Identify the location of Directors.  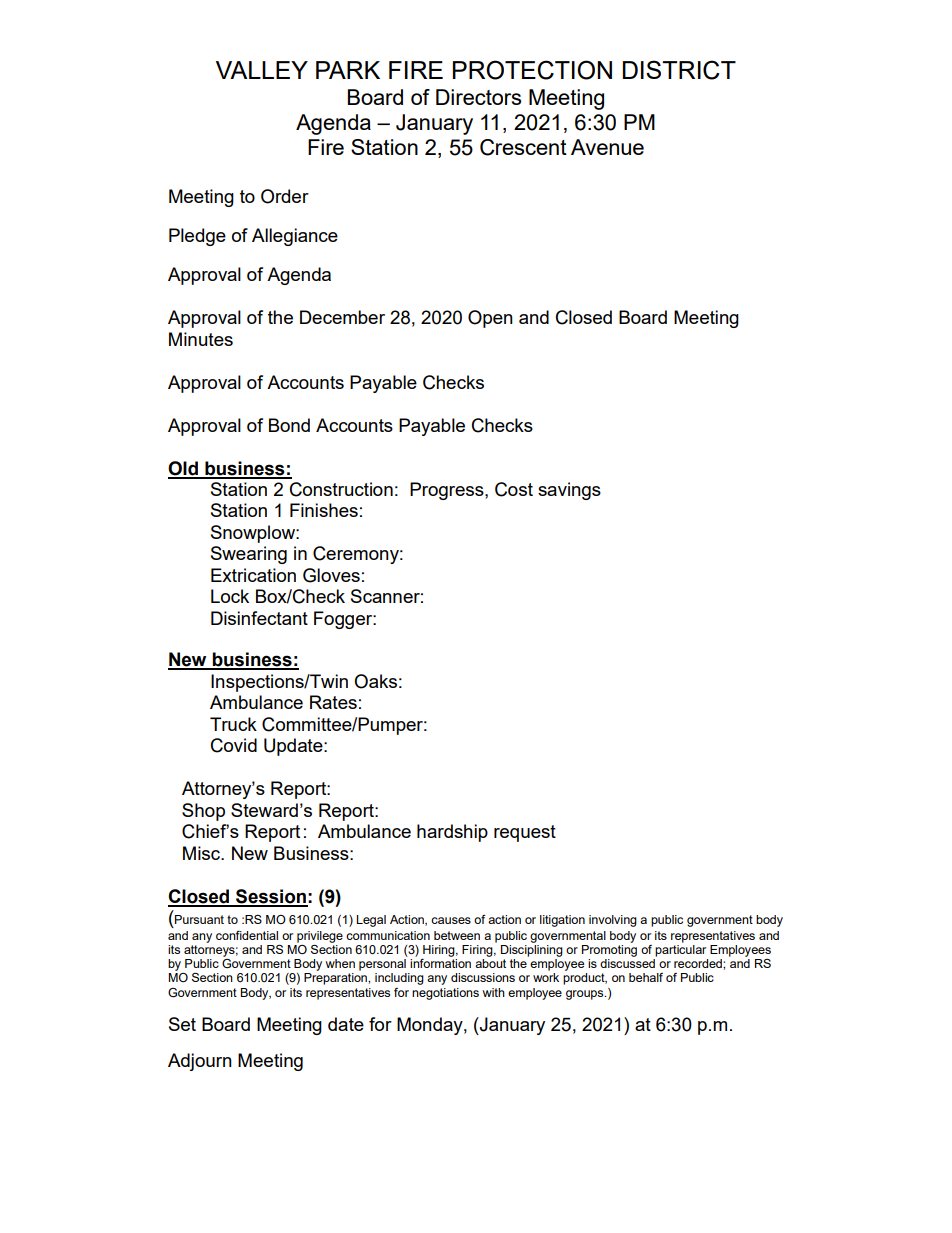
(478, 97).
